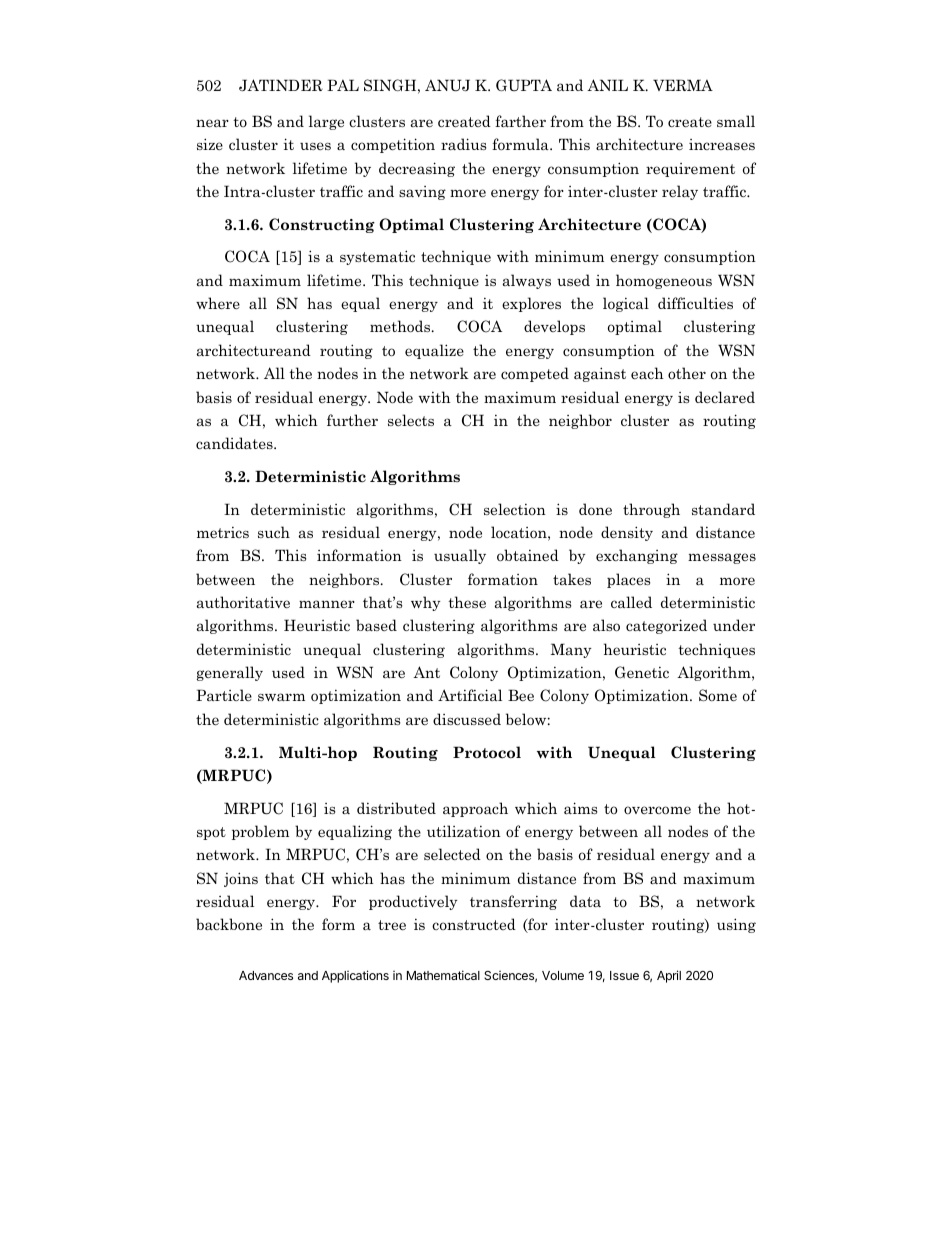 This image has width=952, height=1233. What do you see at coordinates (683, 85) in the image?
I see `VERMA` at bounding box center [683, 85].
